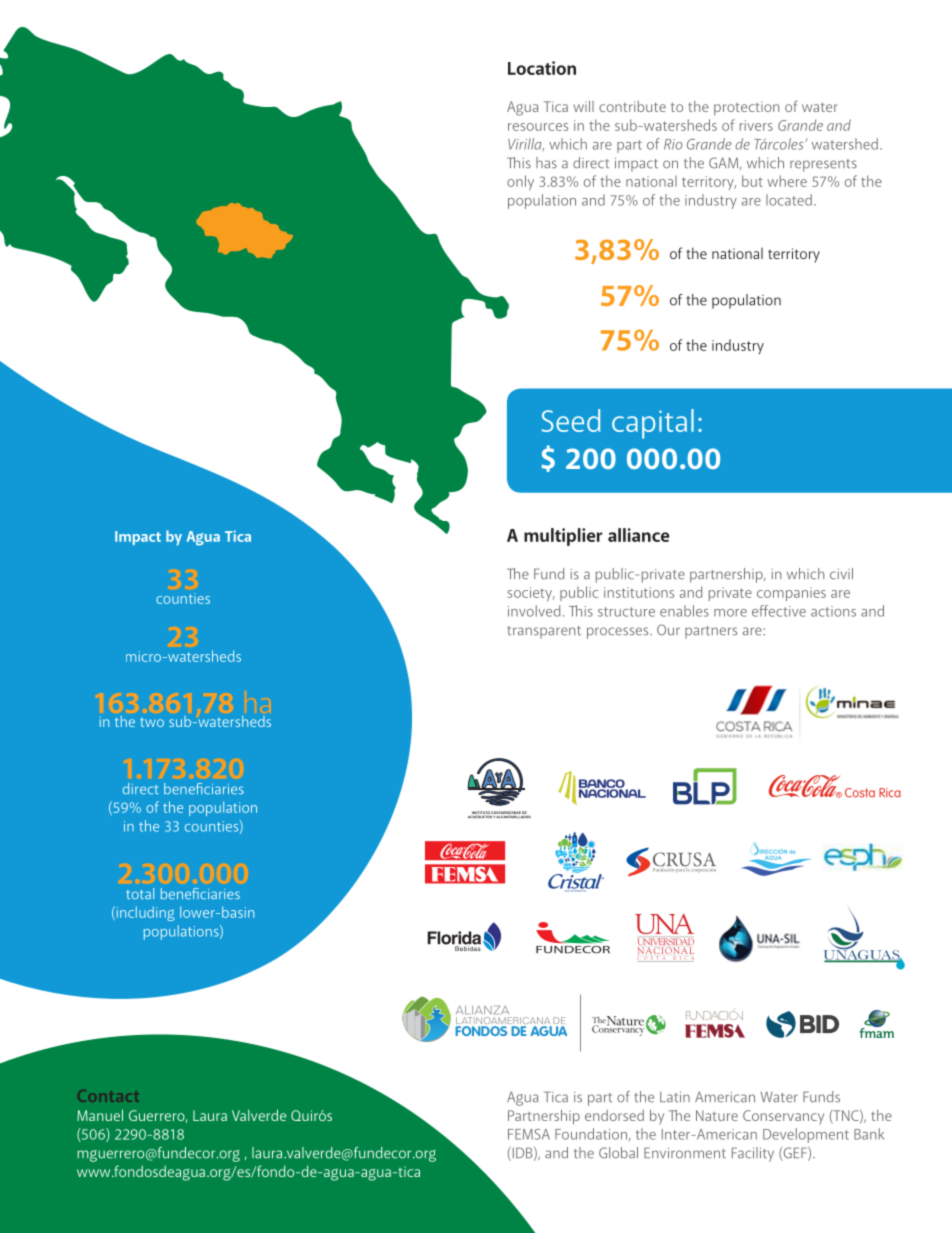 This screenshot has width=952, height=1233. Describe the element at coordinates (675, 1097) in the screenshot. I see `Latin` at that location.
